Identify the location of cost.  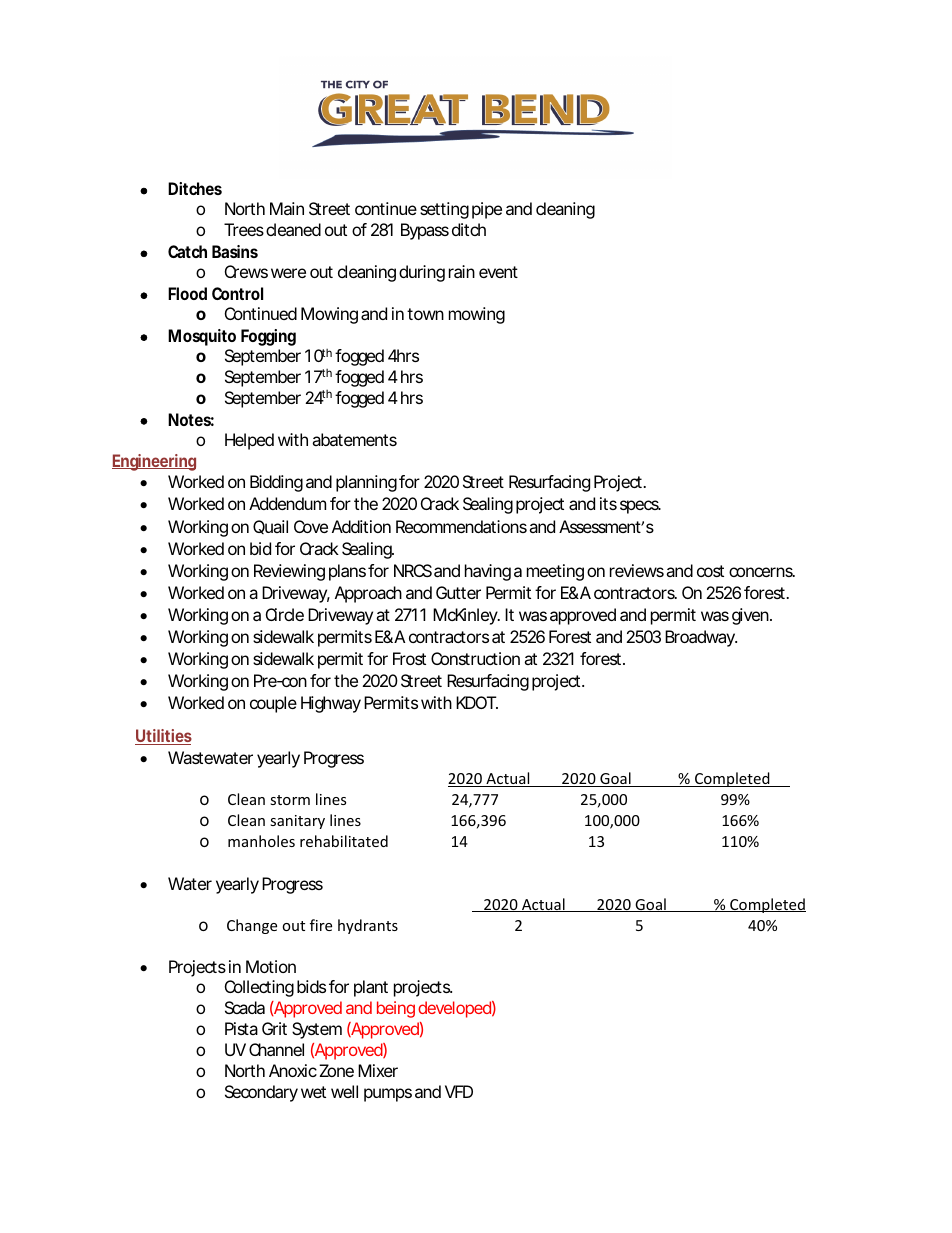
(710, 571).
